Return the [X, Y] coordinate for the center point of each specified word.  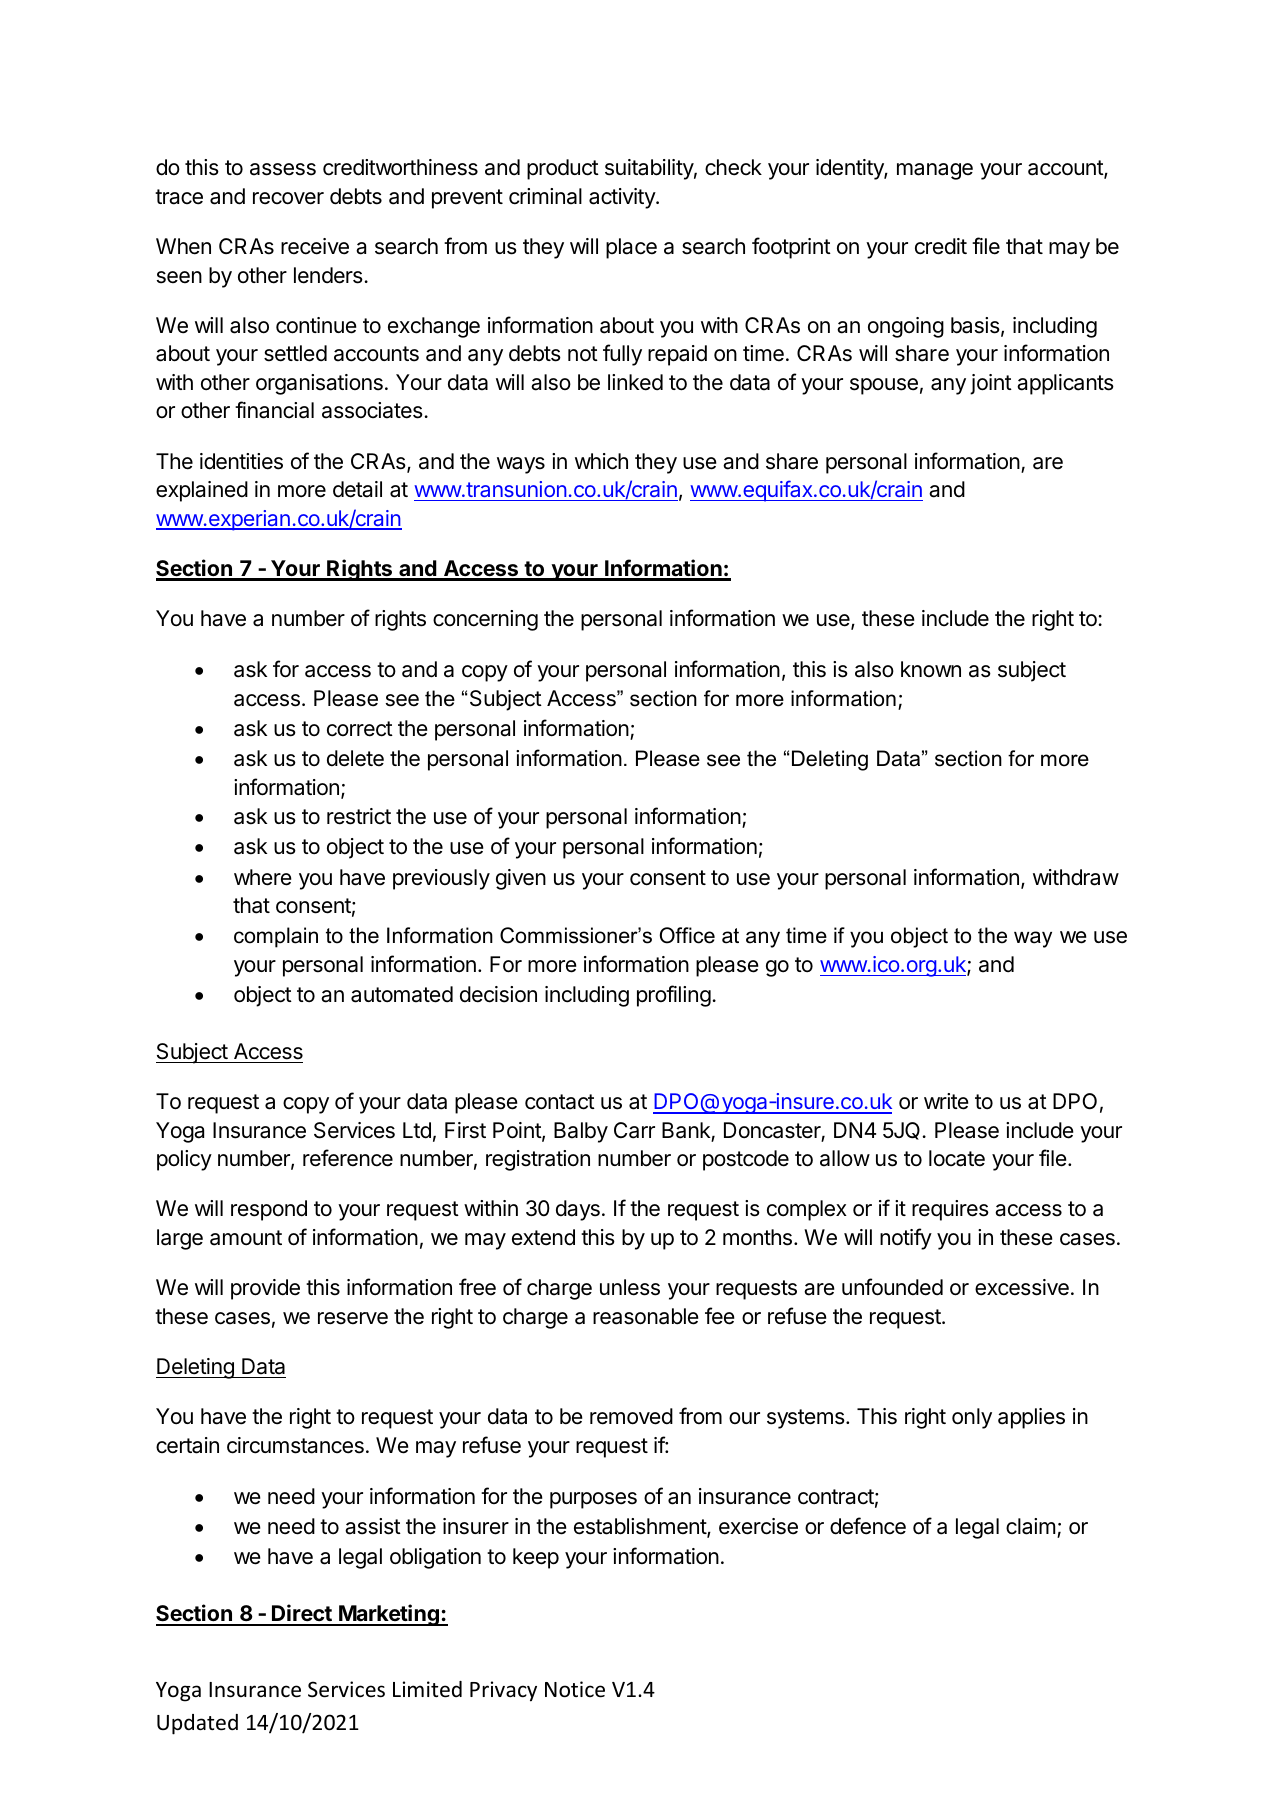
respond [269, 1210]
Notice [575, 1689]
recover [288, 198]
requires [950, 1210]
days [578, 1210]
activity [623, 198]
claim [1030, 1526]
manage [935, 171]
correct [360, 729]
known [931, 669]
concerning [485, 620]
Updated [197, 1724]
